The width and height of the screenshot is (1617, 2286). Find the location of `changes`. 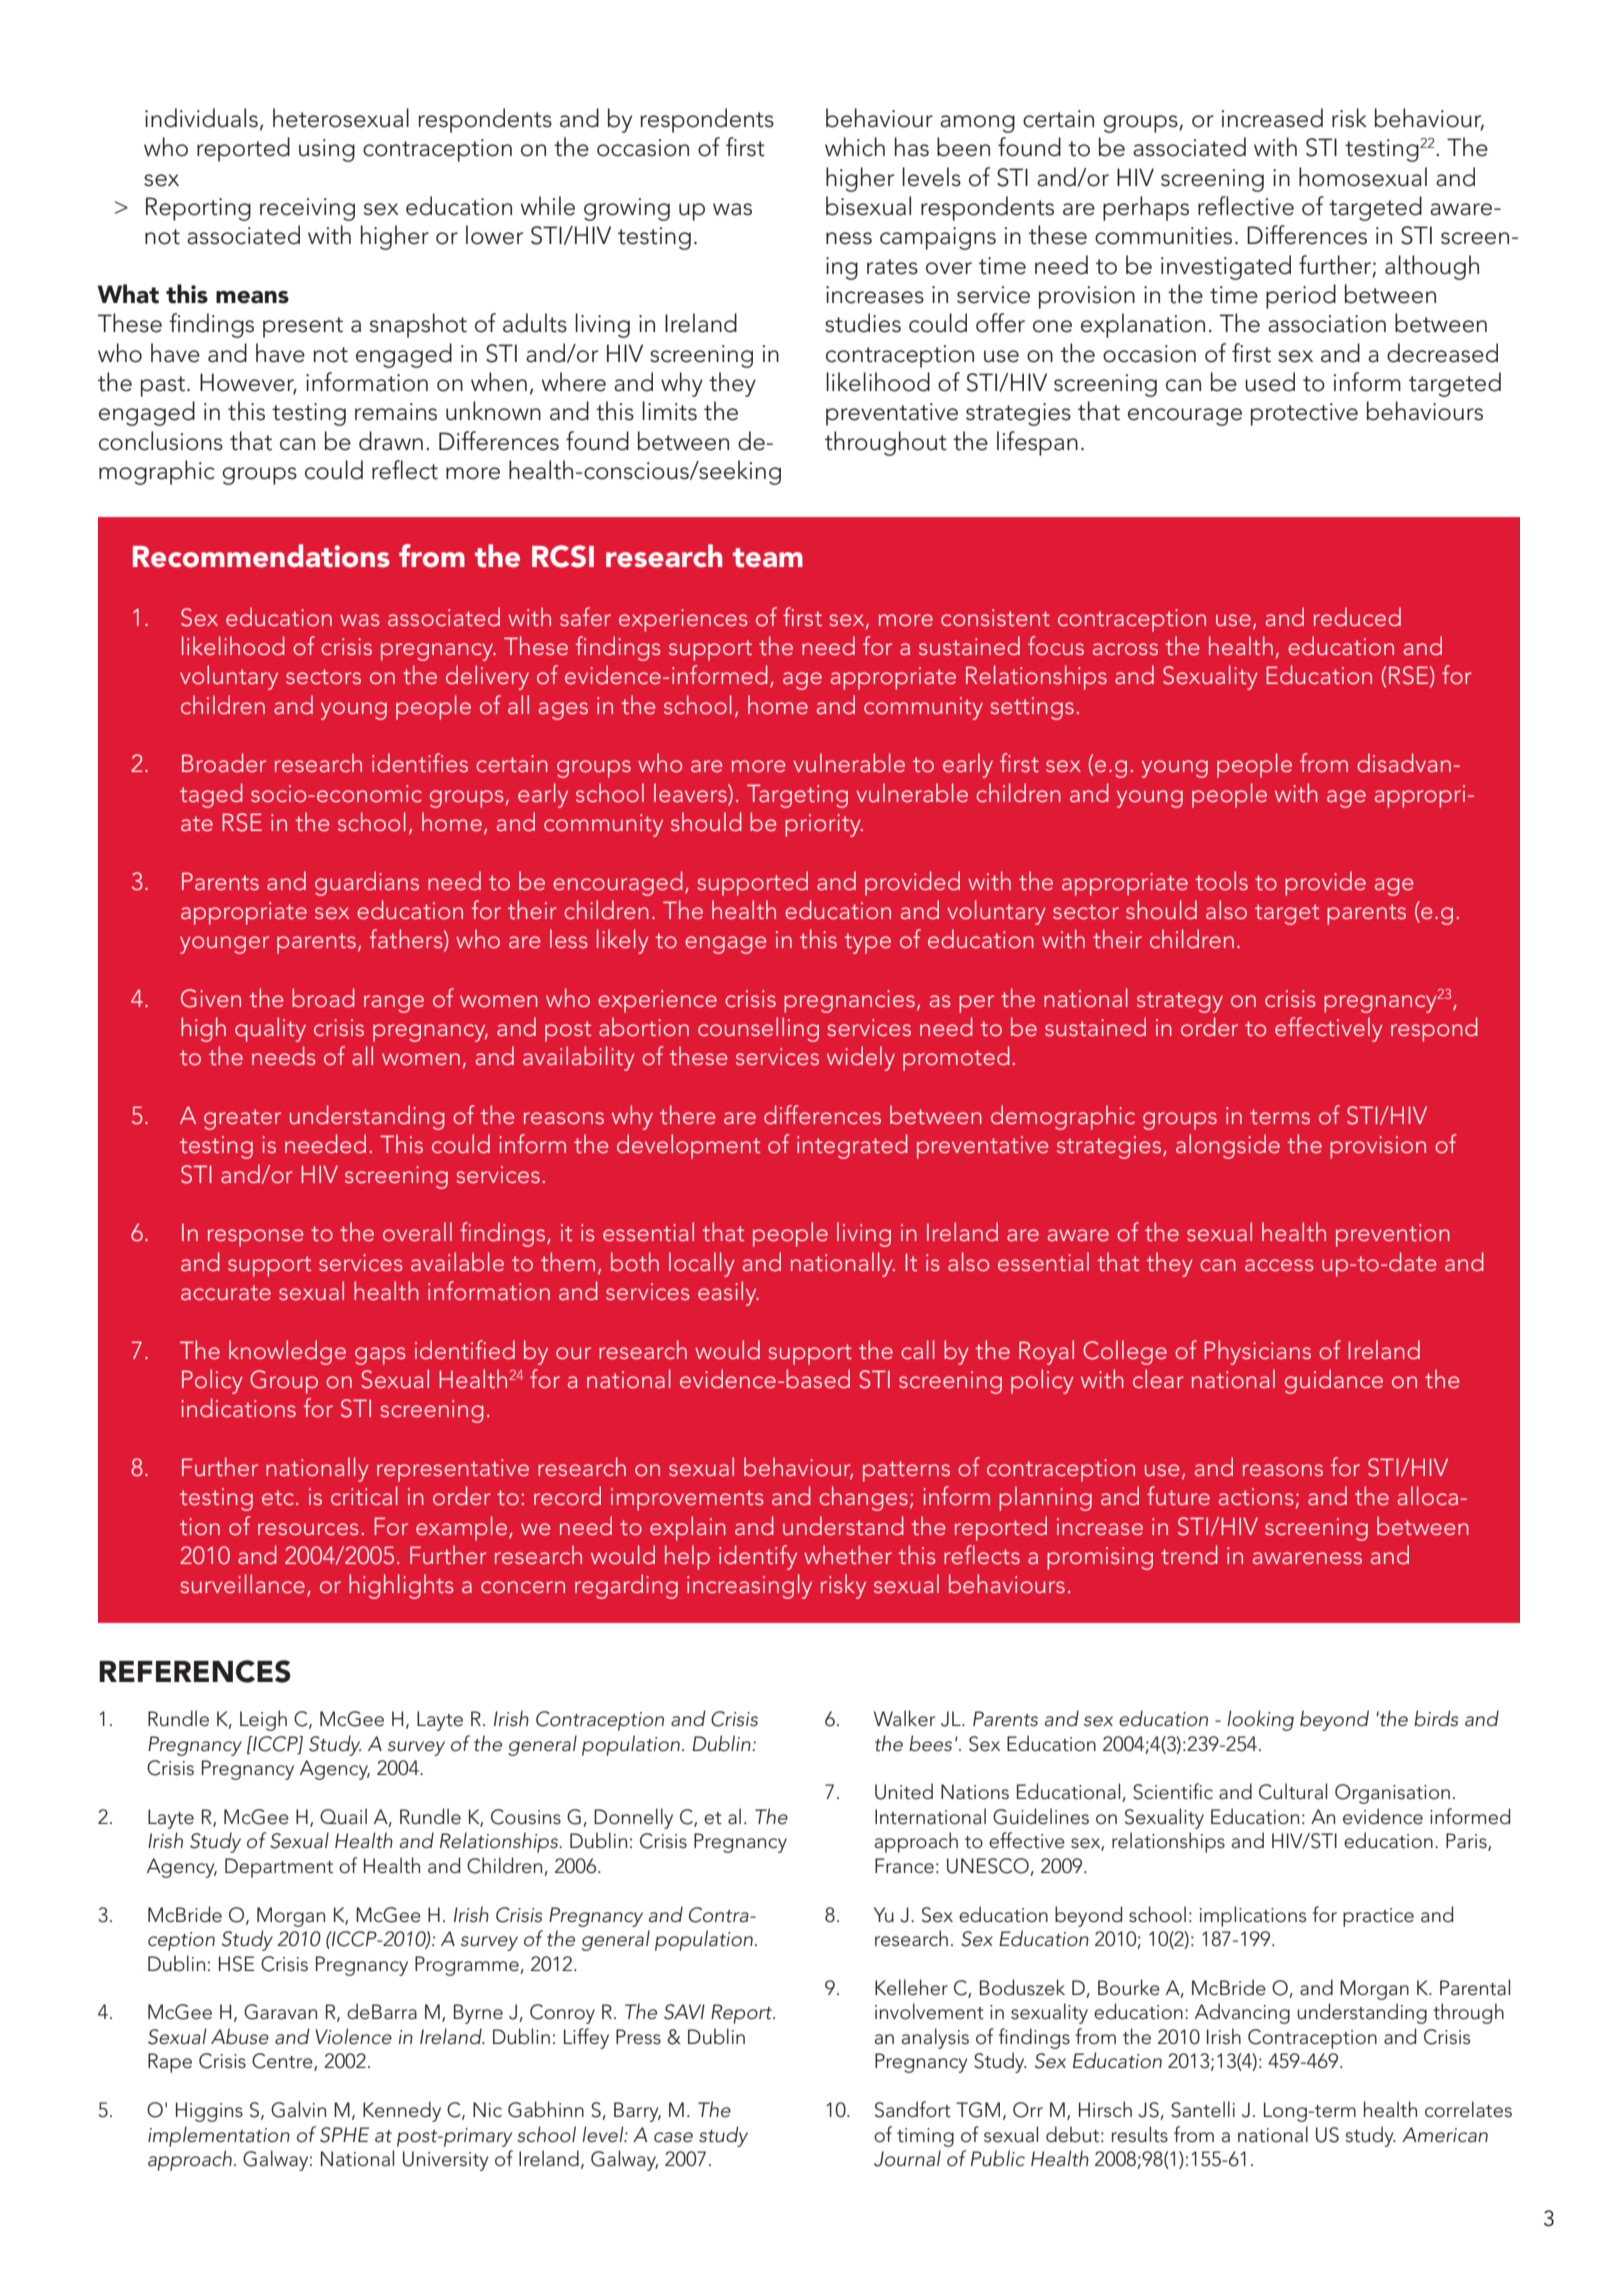

changes is located at coordinates (863, 1498).
